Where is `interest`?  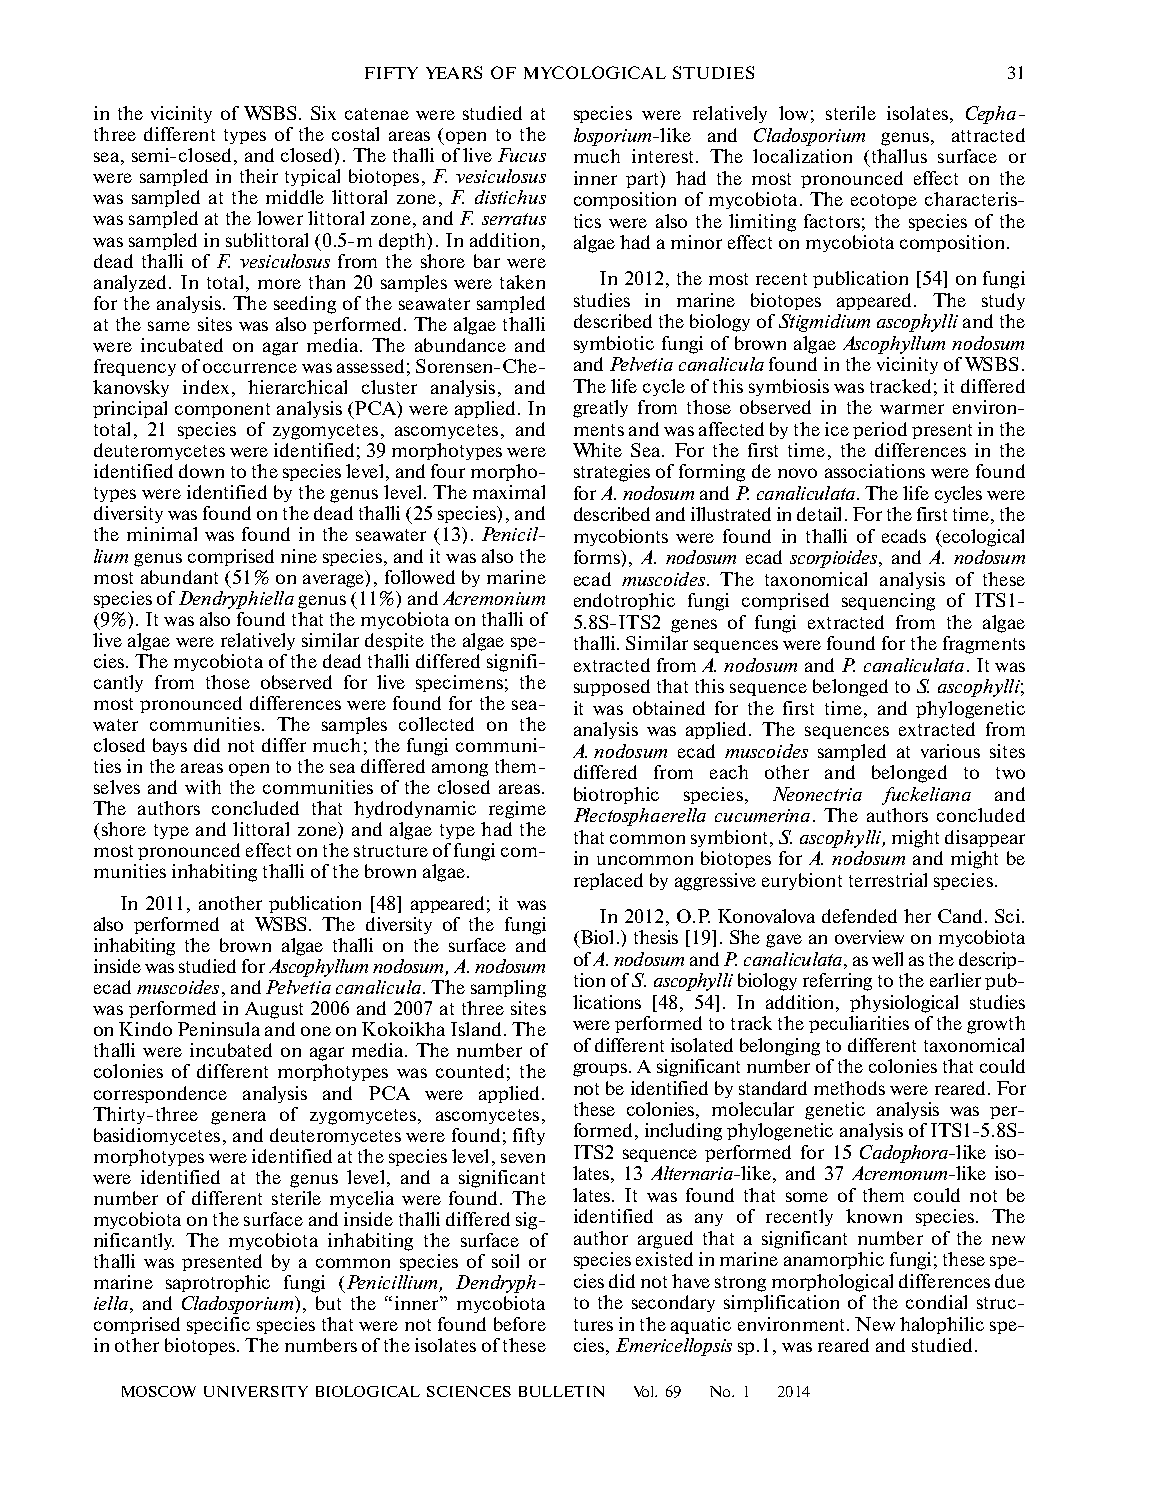
interest is located at coordinates (664, 156).
